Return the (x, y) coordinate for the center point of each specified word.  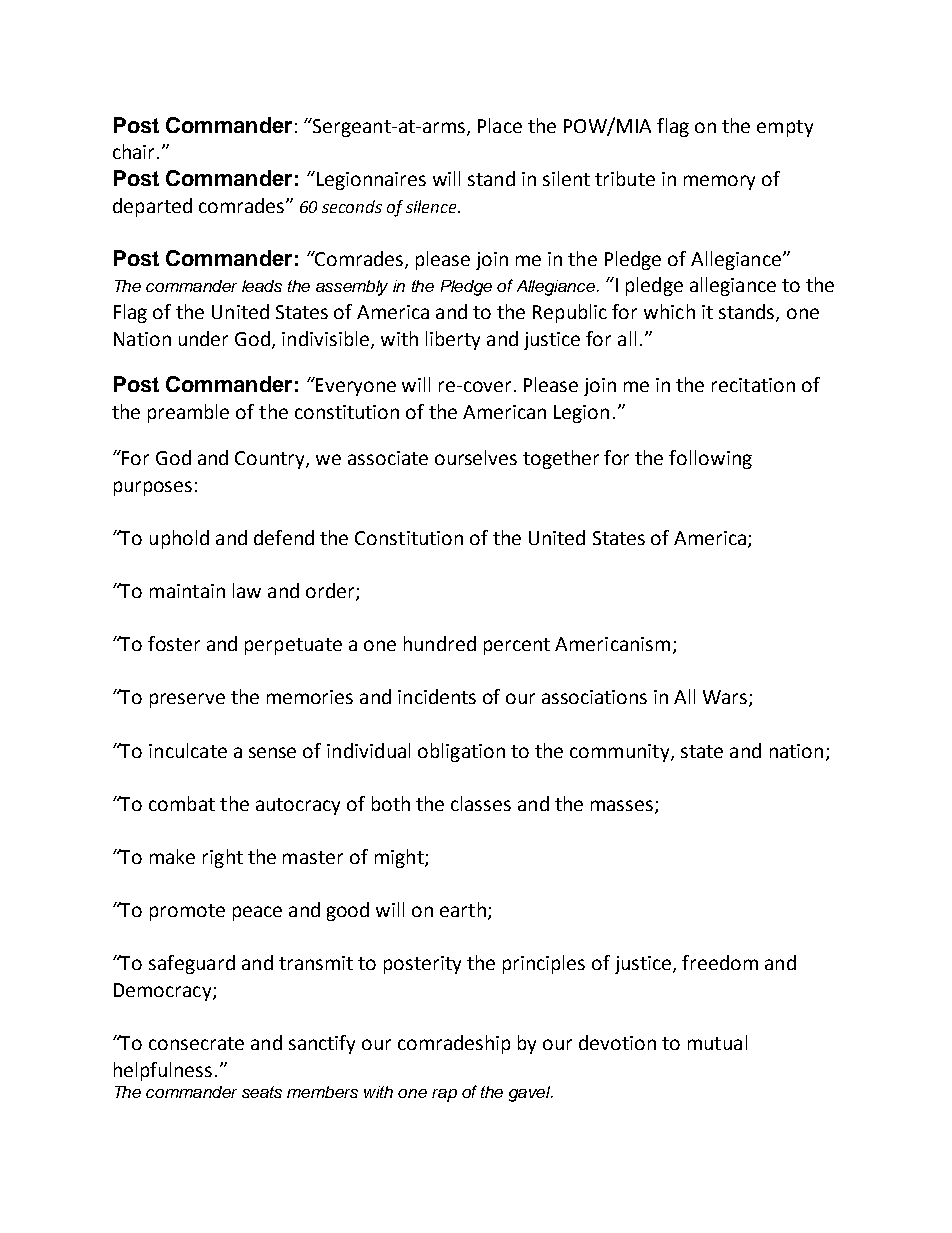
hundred (440, 643)
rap (444, 1095)
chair (135, 151)
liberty (453, 340)
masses (622, 805)
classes (481, 803)
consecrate (196, 1043)
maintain (187, 591)
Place (500, 125)
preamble (188, 413)
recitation (753, 385)
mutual (717, 1042)
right (223, 858)
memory (719, 182)
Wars (726, 698)
